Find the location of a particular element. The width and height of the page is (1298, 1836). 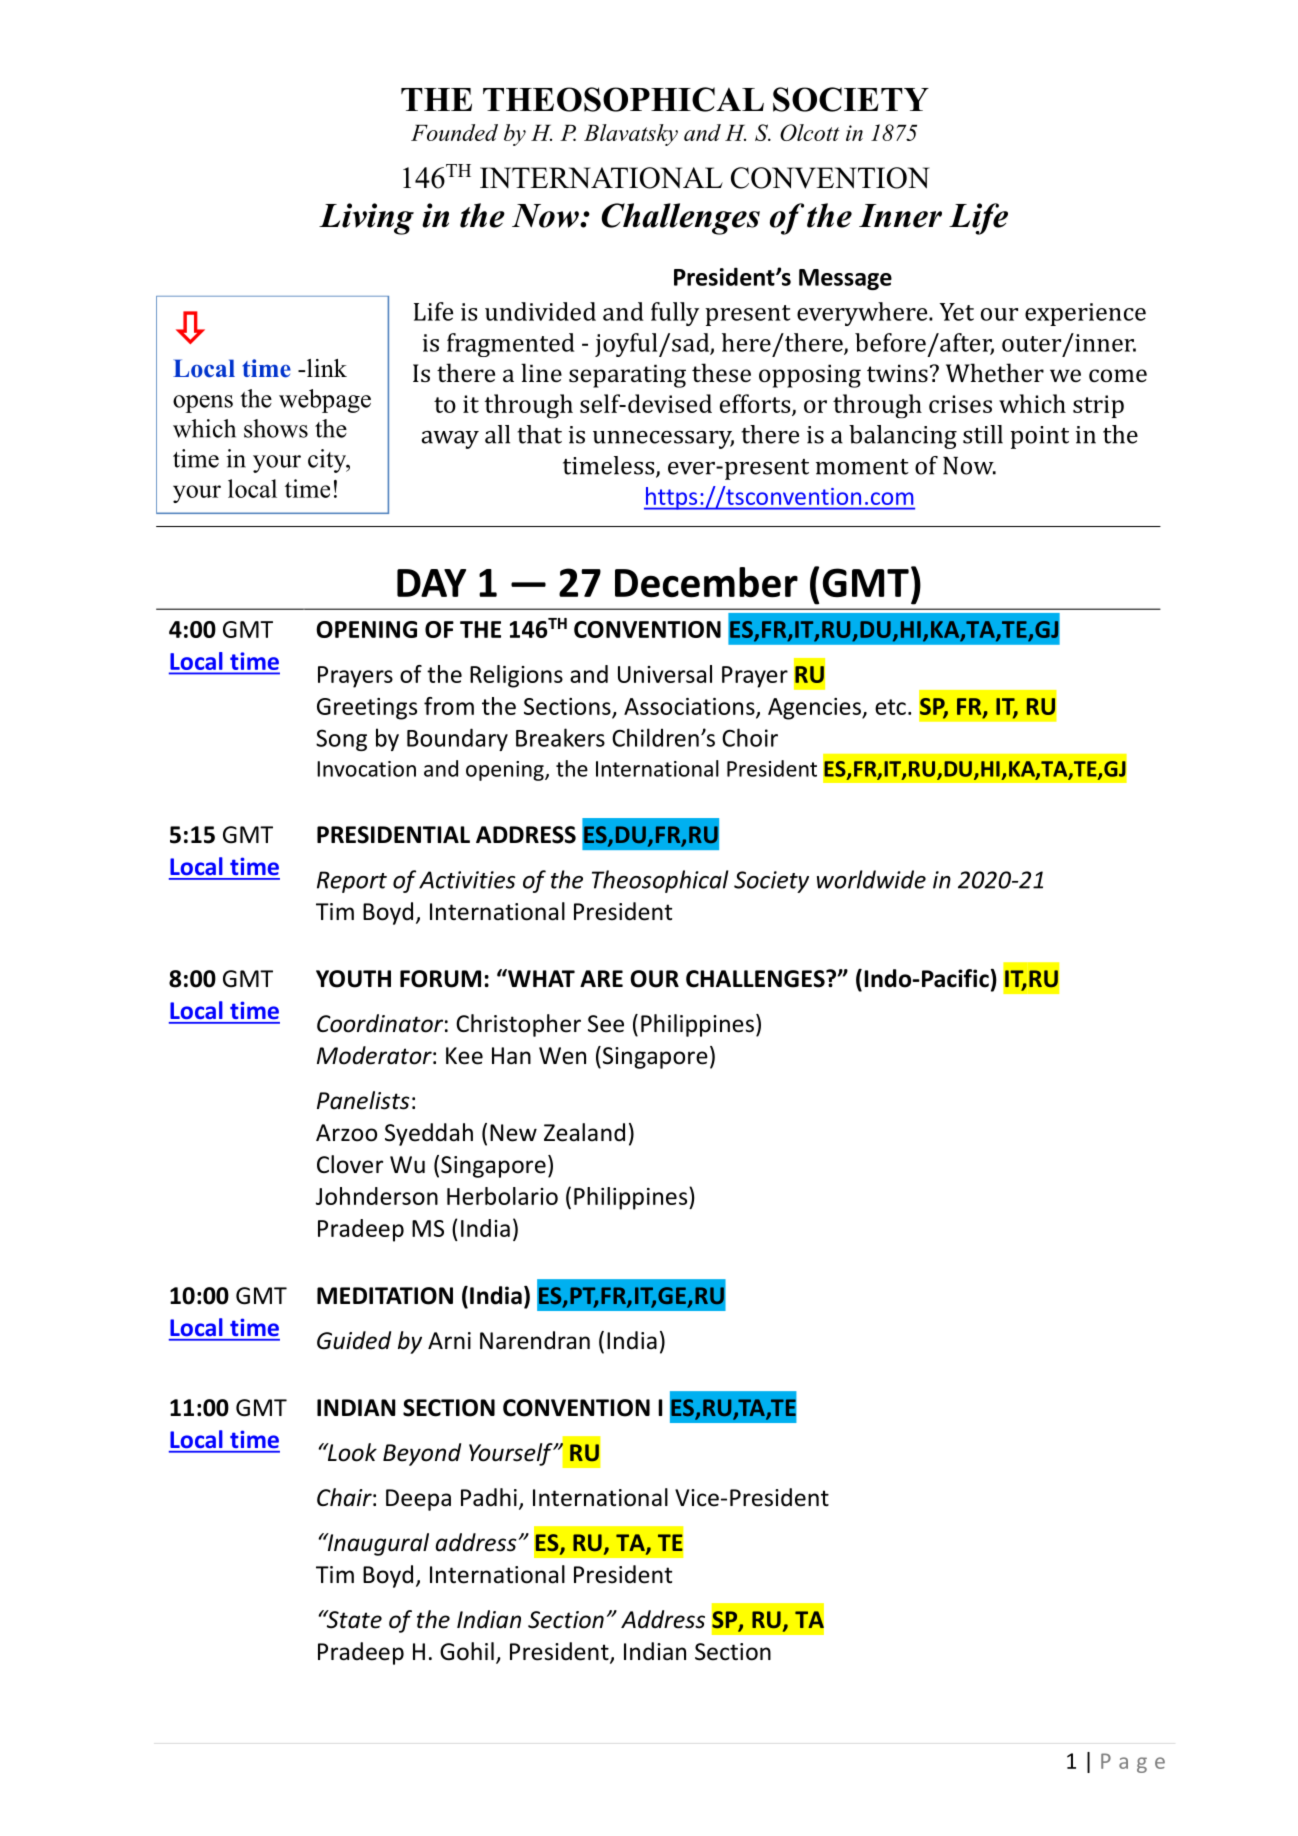

Blavatsky is located at coordinates (631, 135).
